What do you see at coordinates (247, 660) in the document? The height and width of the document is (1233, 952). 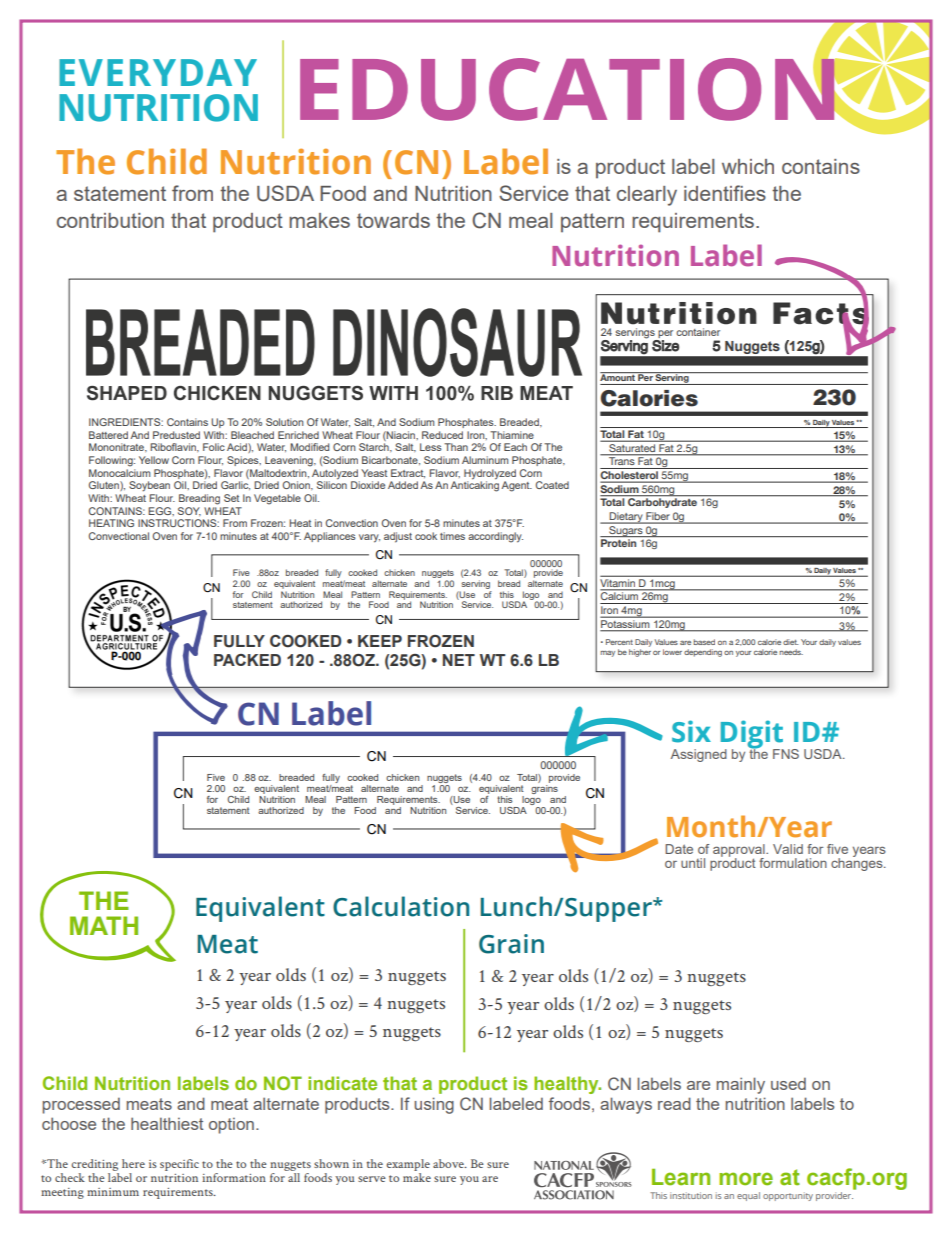 I see `PACKED` at bounding box center [247, 660].
